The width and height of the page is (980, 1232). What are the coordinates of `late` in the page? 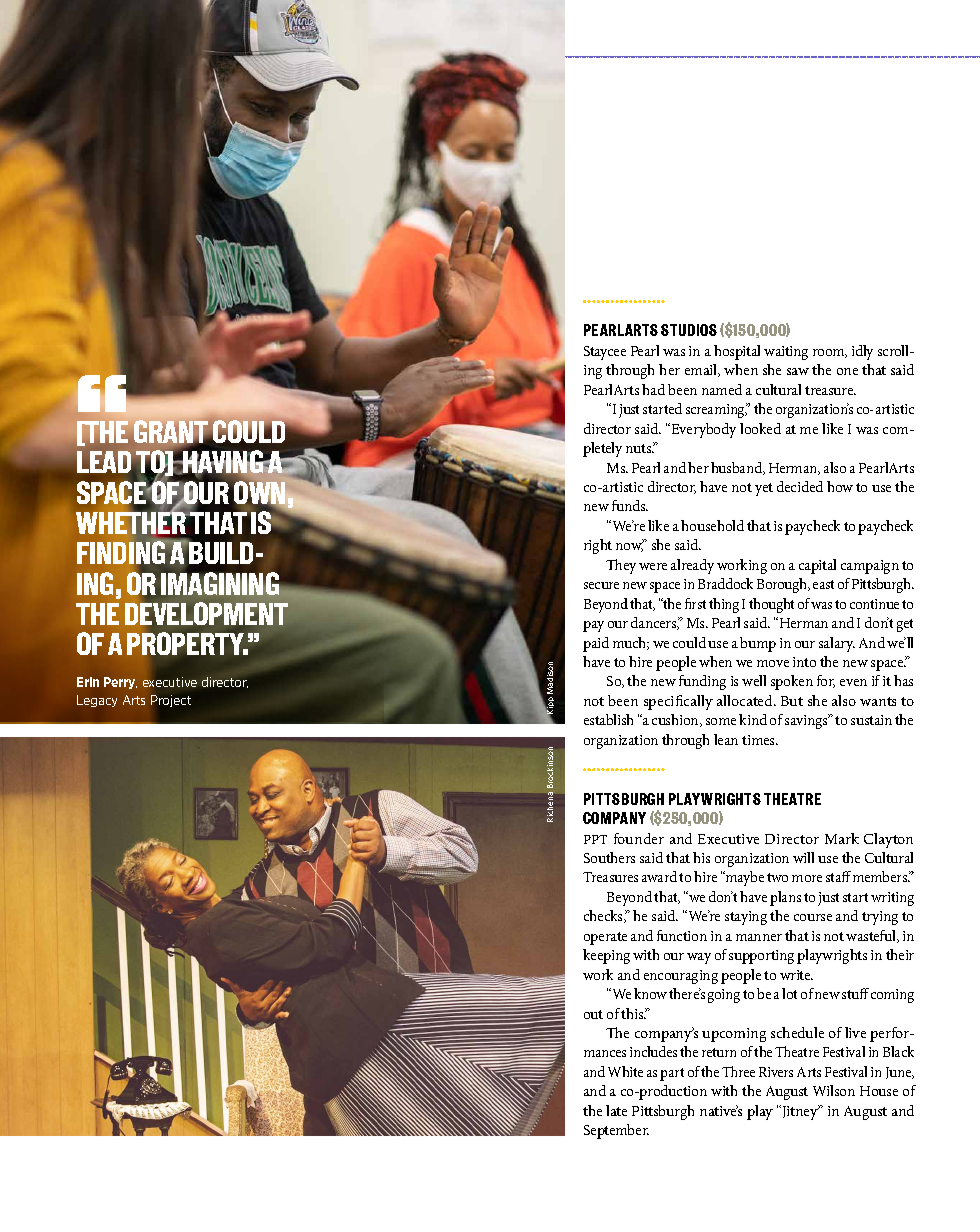 It's located at (616, 1110).
